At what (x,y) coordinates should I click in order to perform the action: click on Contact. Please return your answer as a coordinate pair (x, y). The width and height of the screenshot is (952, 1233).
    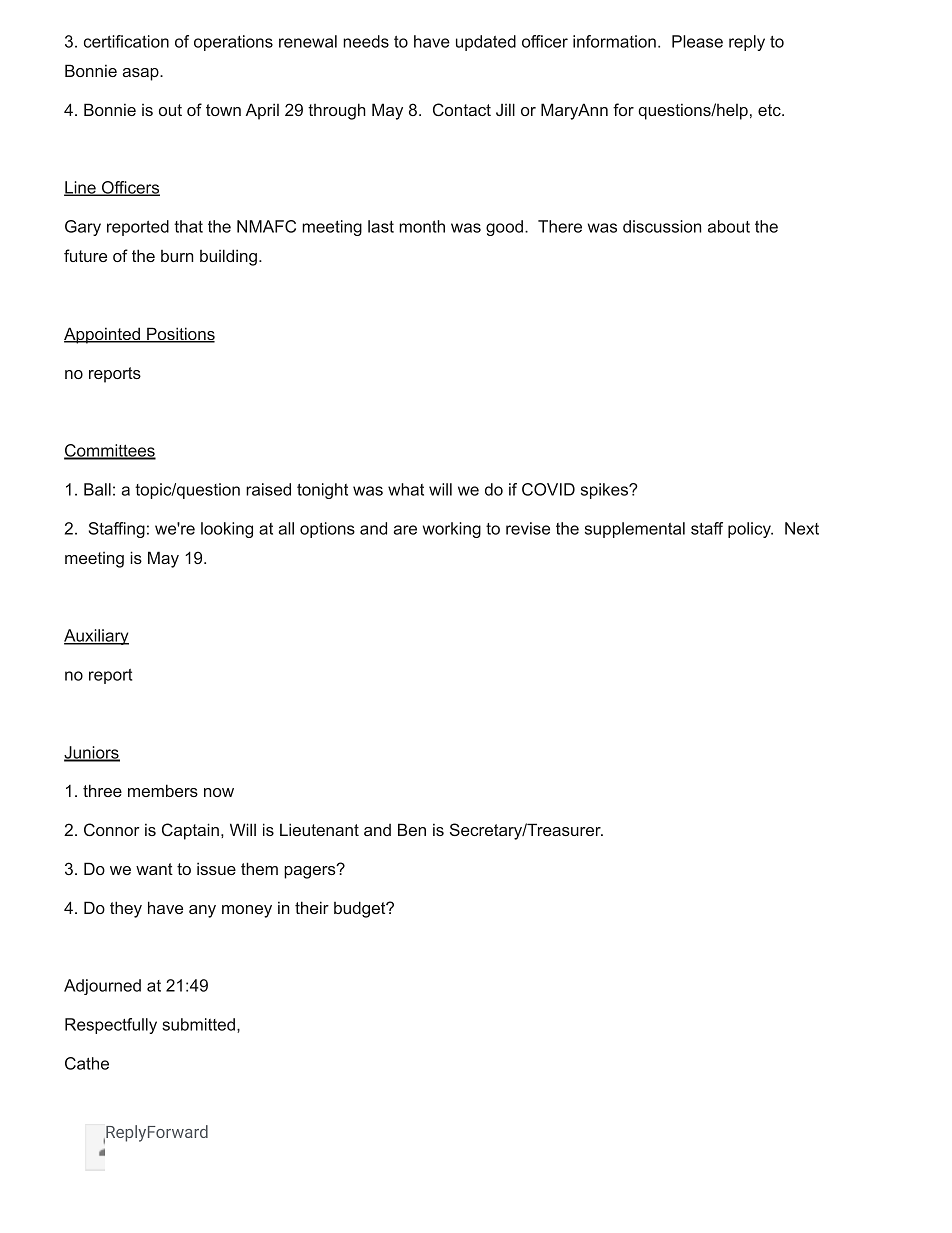
    Looking at the image, I should click on (462, 109).
